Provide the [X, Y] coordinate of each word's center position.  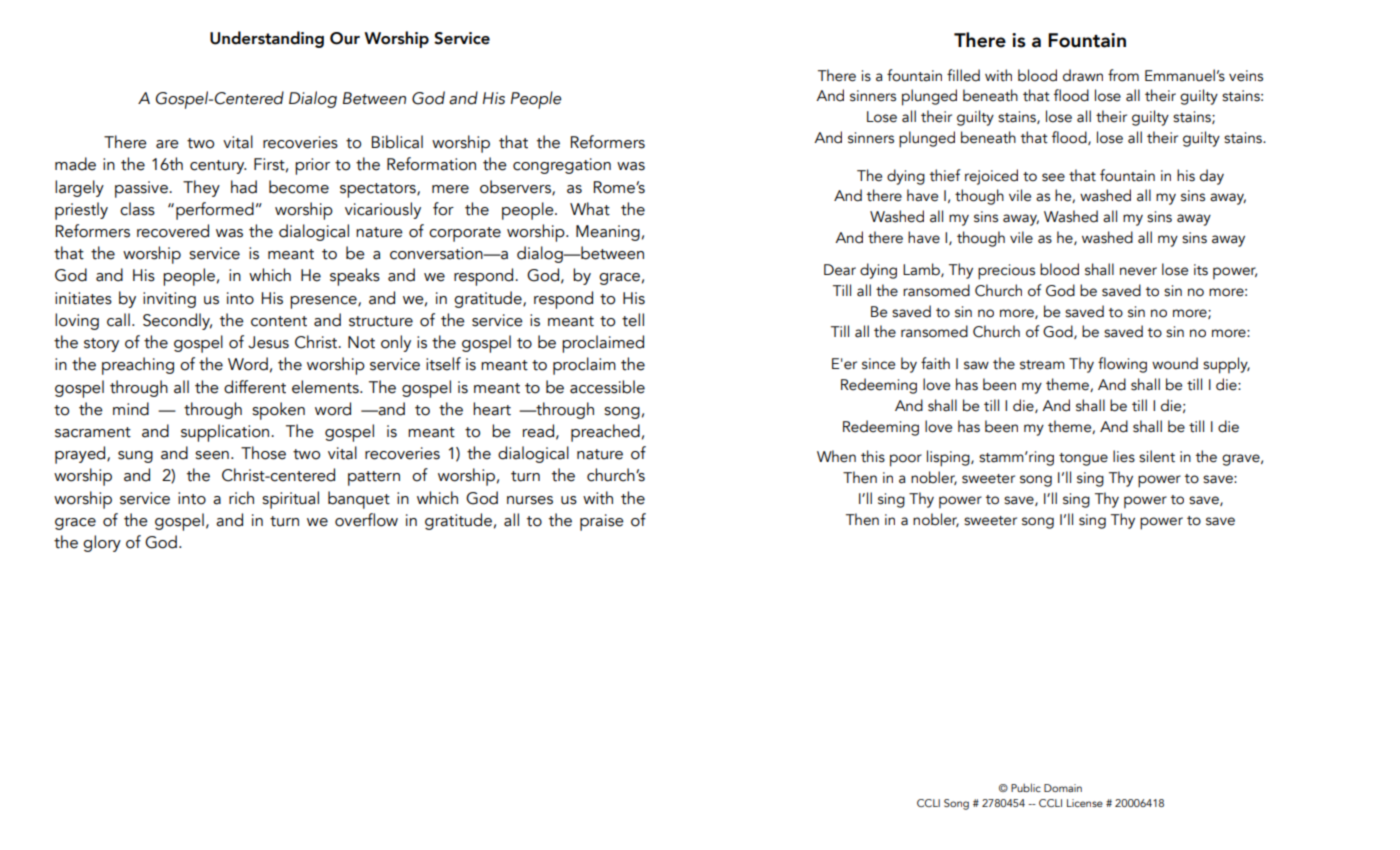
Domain [1063, 788]
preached [605, 433]
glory [102, 543]
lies [1124, 456]
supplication [226, 433]
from [1123, 75]
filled [963, 75]
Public [1026, 787]
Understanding [267, 39]
